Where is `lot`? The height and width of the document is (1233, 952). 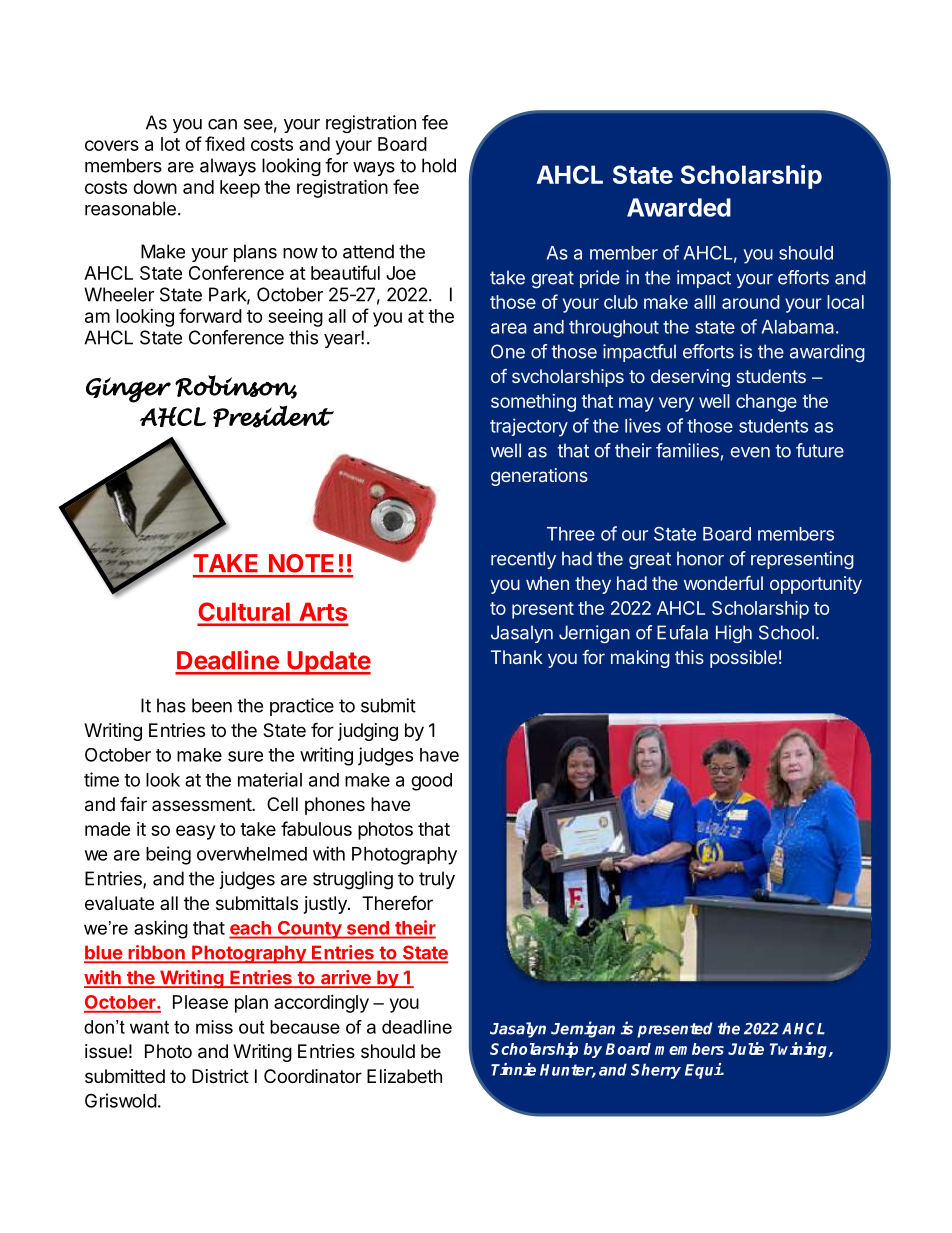 lot is located at coordinates (170, 144).
